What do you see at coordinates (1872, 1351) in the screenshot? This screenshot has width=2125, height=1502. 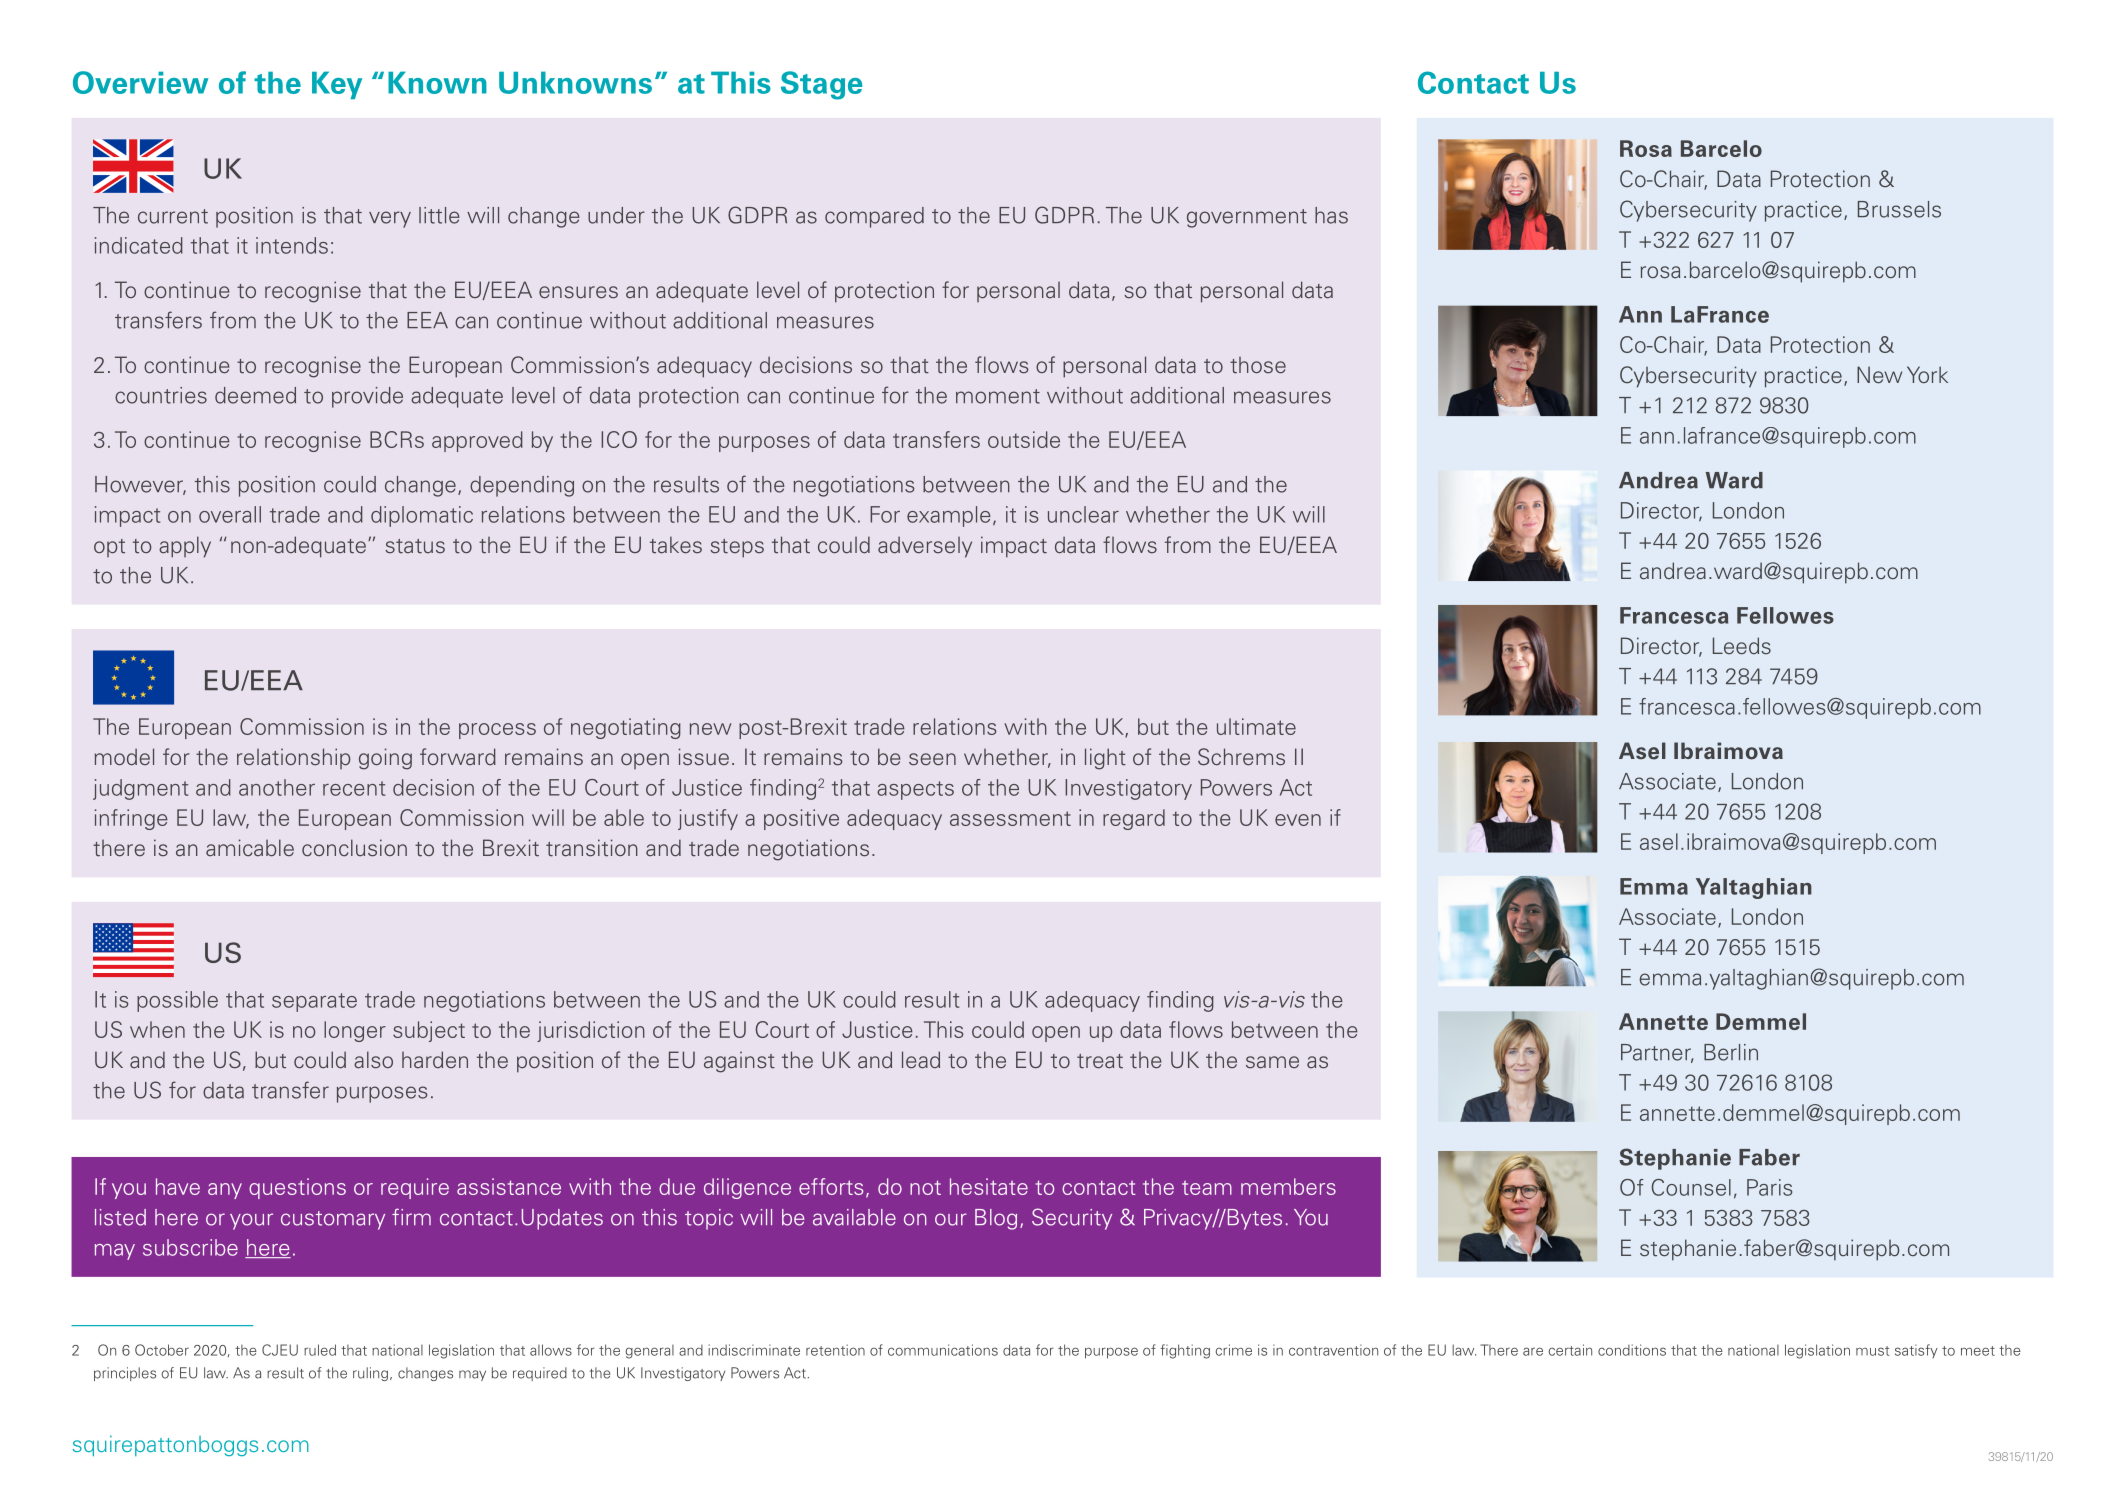 I see `must` at bounding box center [1872, 1351].
